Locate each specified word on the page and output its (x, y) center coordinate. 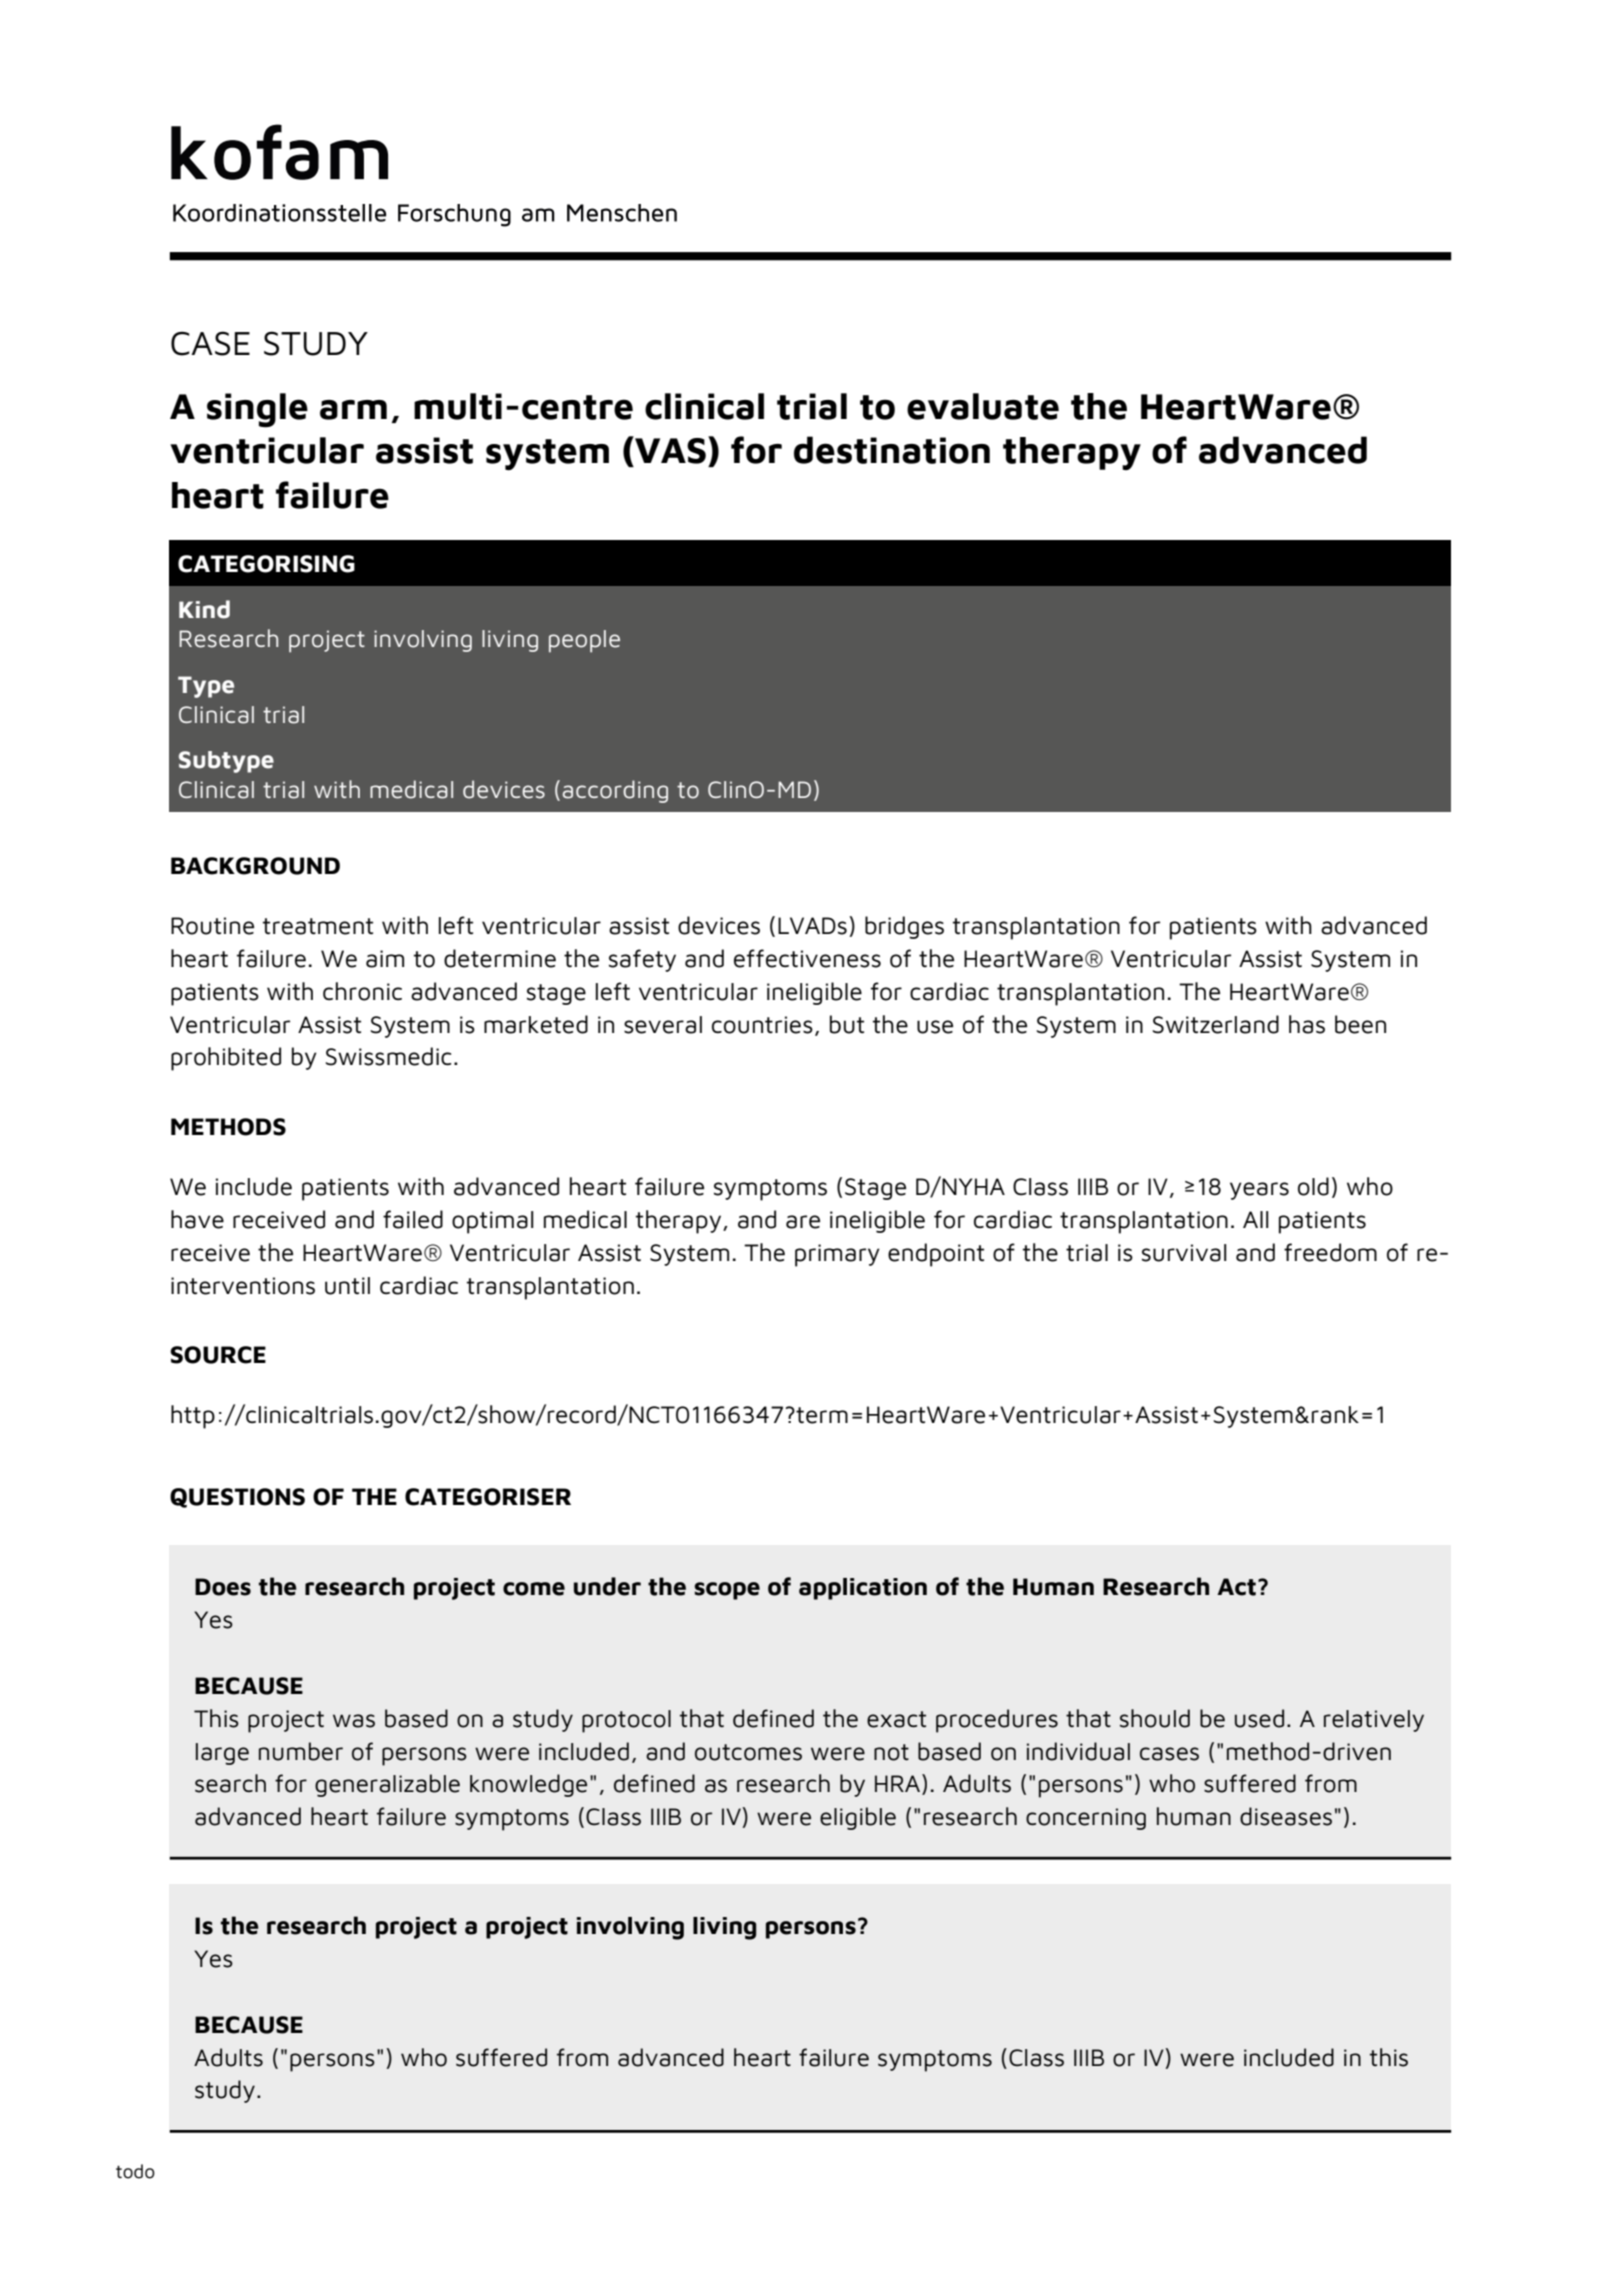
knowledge (528, 1785)
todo (135, 2171)
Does (223, 1587)
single (257, 410)
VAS (669, 450)
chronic (362, 991)
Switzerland (1216, 1024)
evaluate (983, 406)
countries (762, 1025)
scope (727, 1591)
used (1259, 1718)
